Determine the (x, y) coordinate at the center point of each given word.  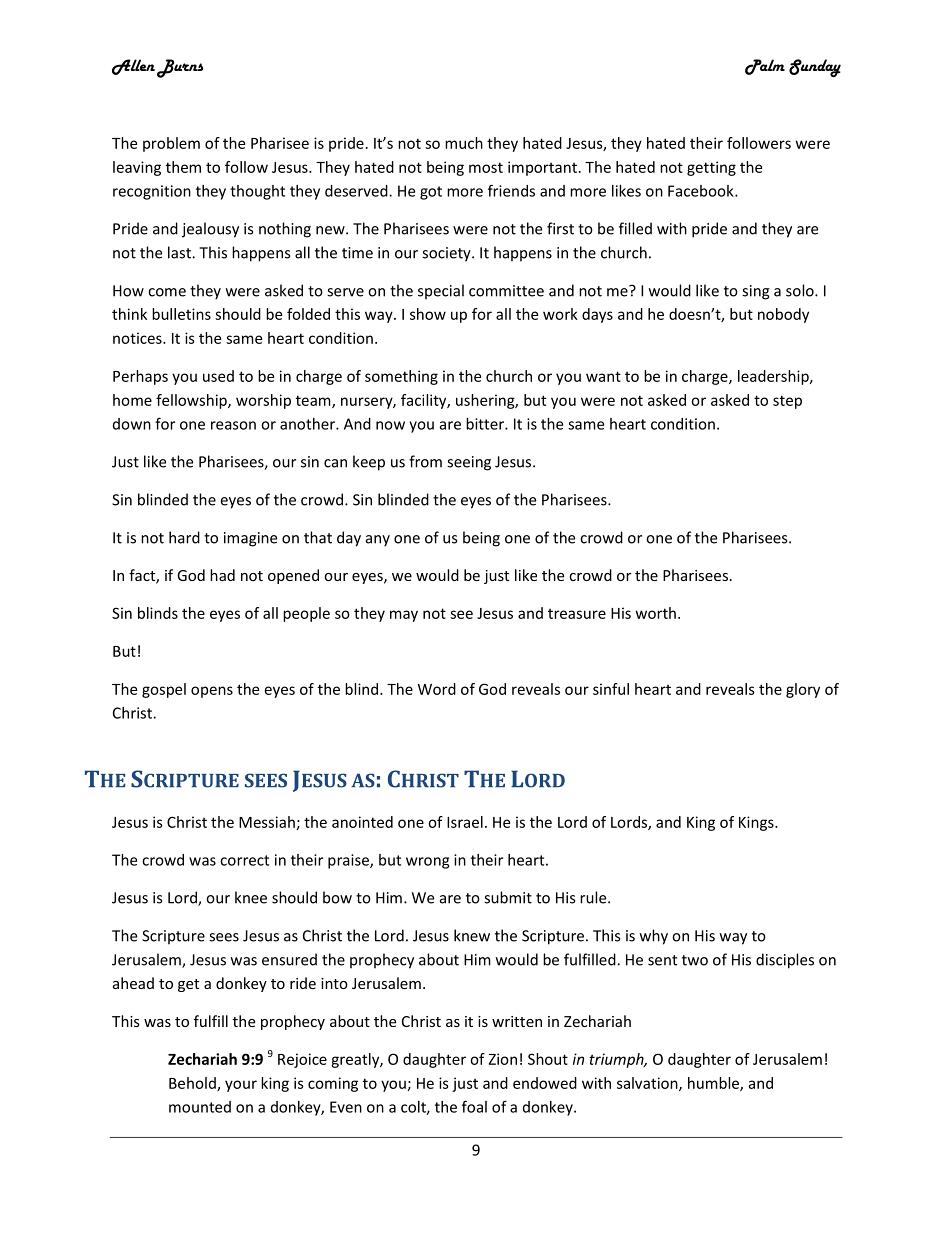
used (218, 376)
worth (656, 613)
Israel (465, 822)
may (404, 616)
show (428, 314)
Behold (193, 1084)
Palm (765, 67)
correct (244, 860)
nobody (783, 315)
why (654, 937)
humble (714, 1084)
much (464, 143)
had (222, 575)
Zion (503, 1059)
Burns (180, 68)
